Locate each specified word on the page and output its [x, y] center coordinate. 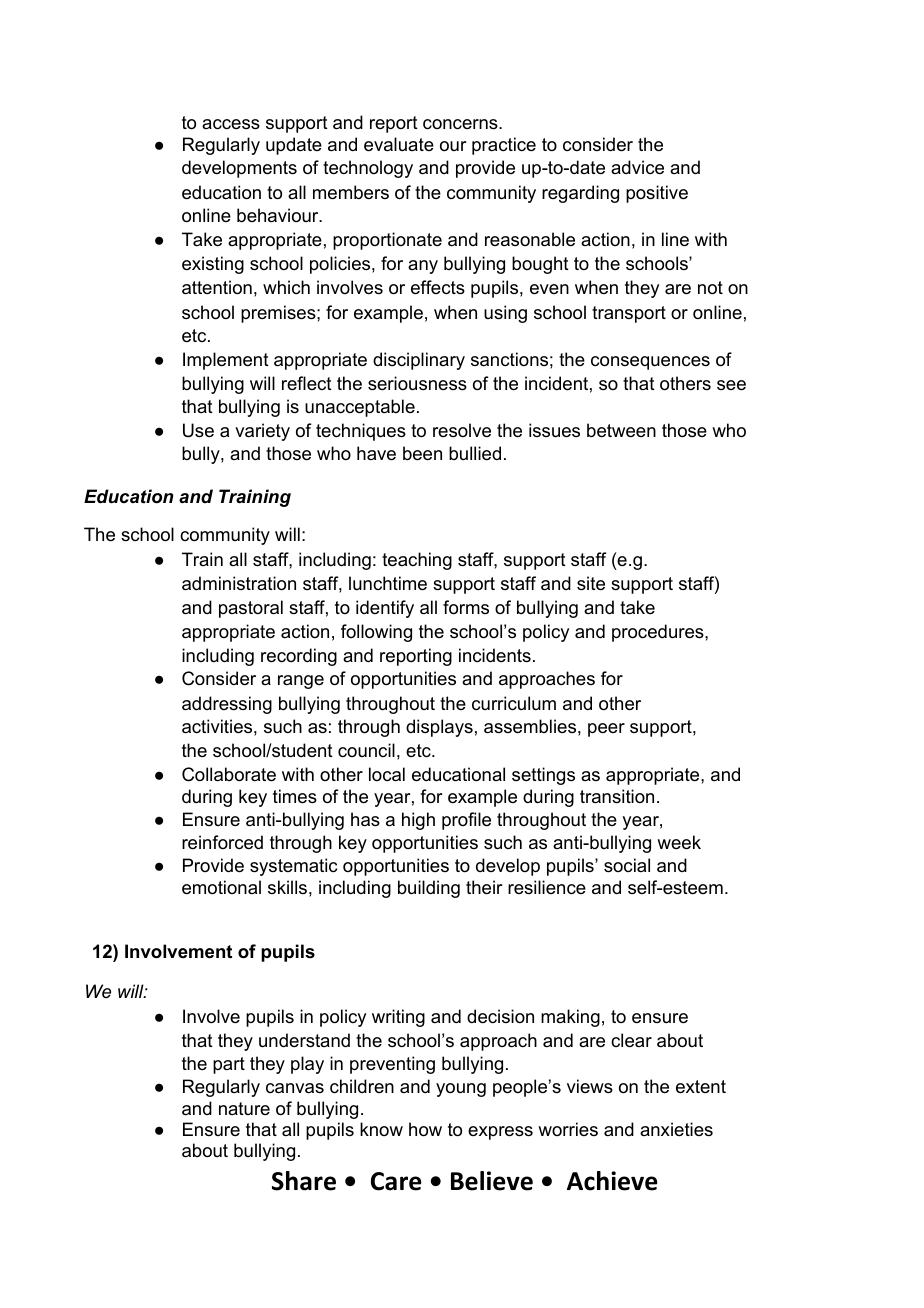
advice [637, 167]
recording [299, 657]
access [231, 124]
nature [244, 1108]
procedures [659, 633]
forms [466, 607]
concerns [461, 124]
